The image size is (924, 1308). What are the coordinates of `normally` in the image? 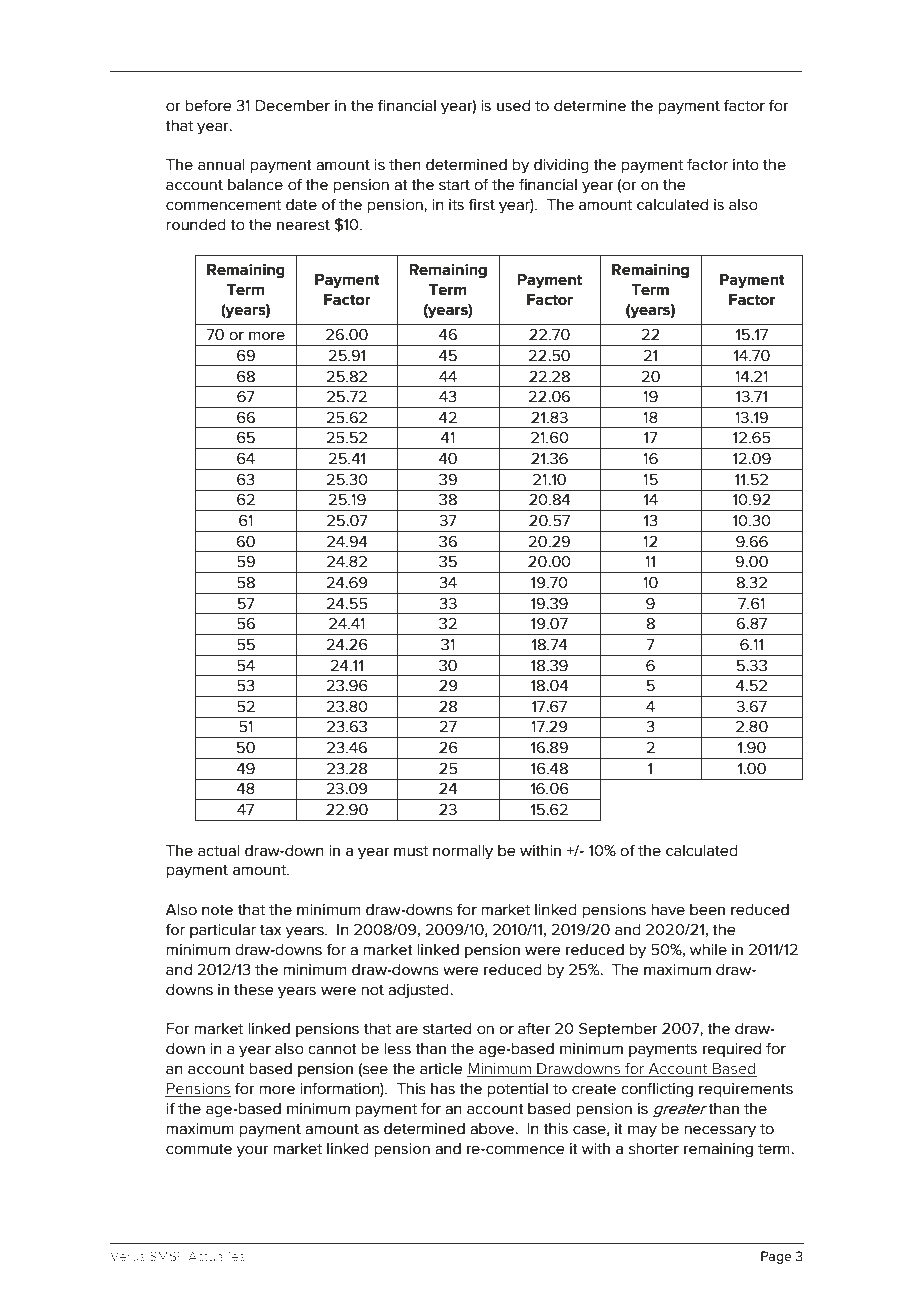 It's located at (463, 852).
